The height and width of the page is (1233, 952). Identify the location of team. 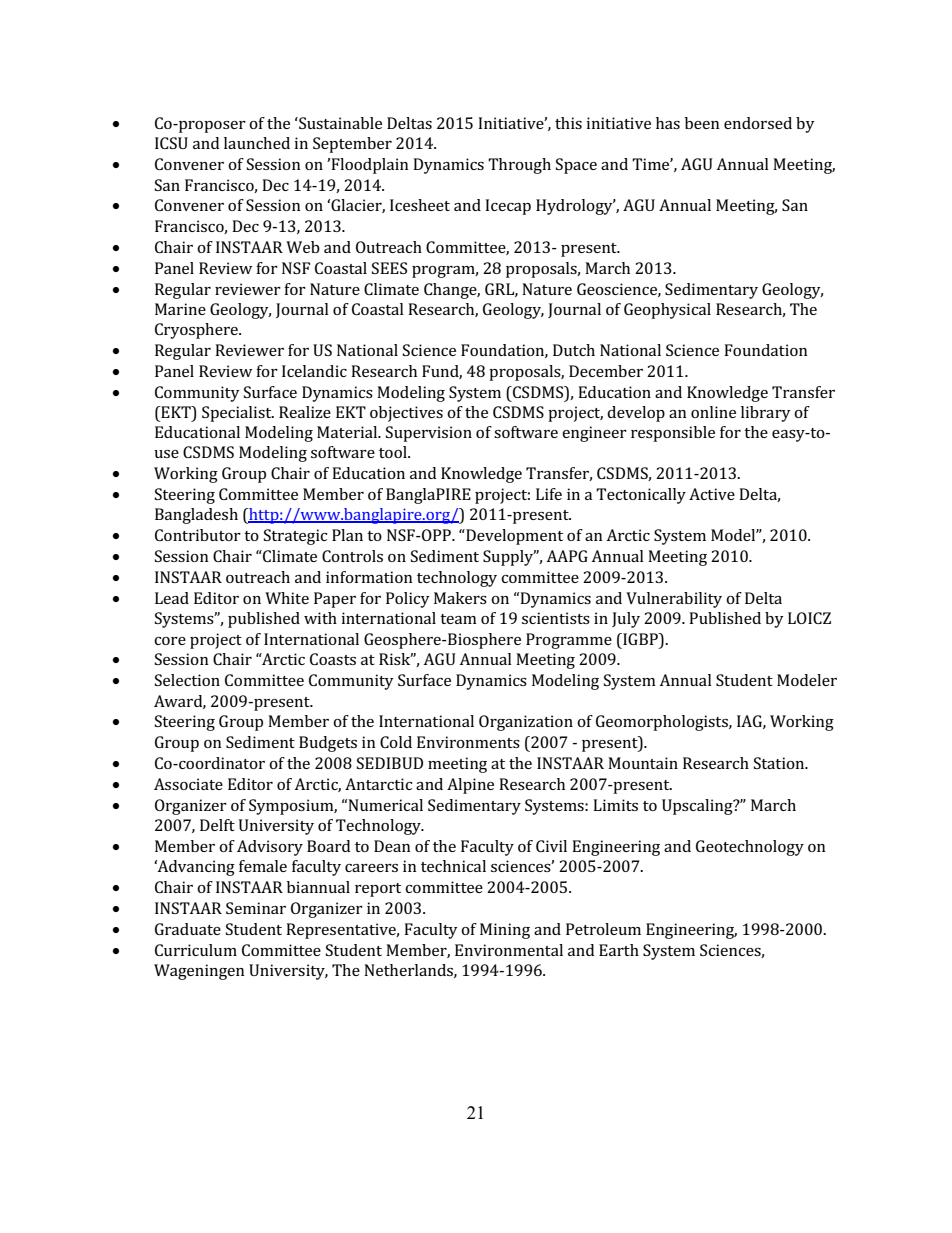
(458, 619).
